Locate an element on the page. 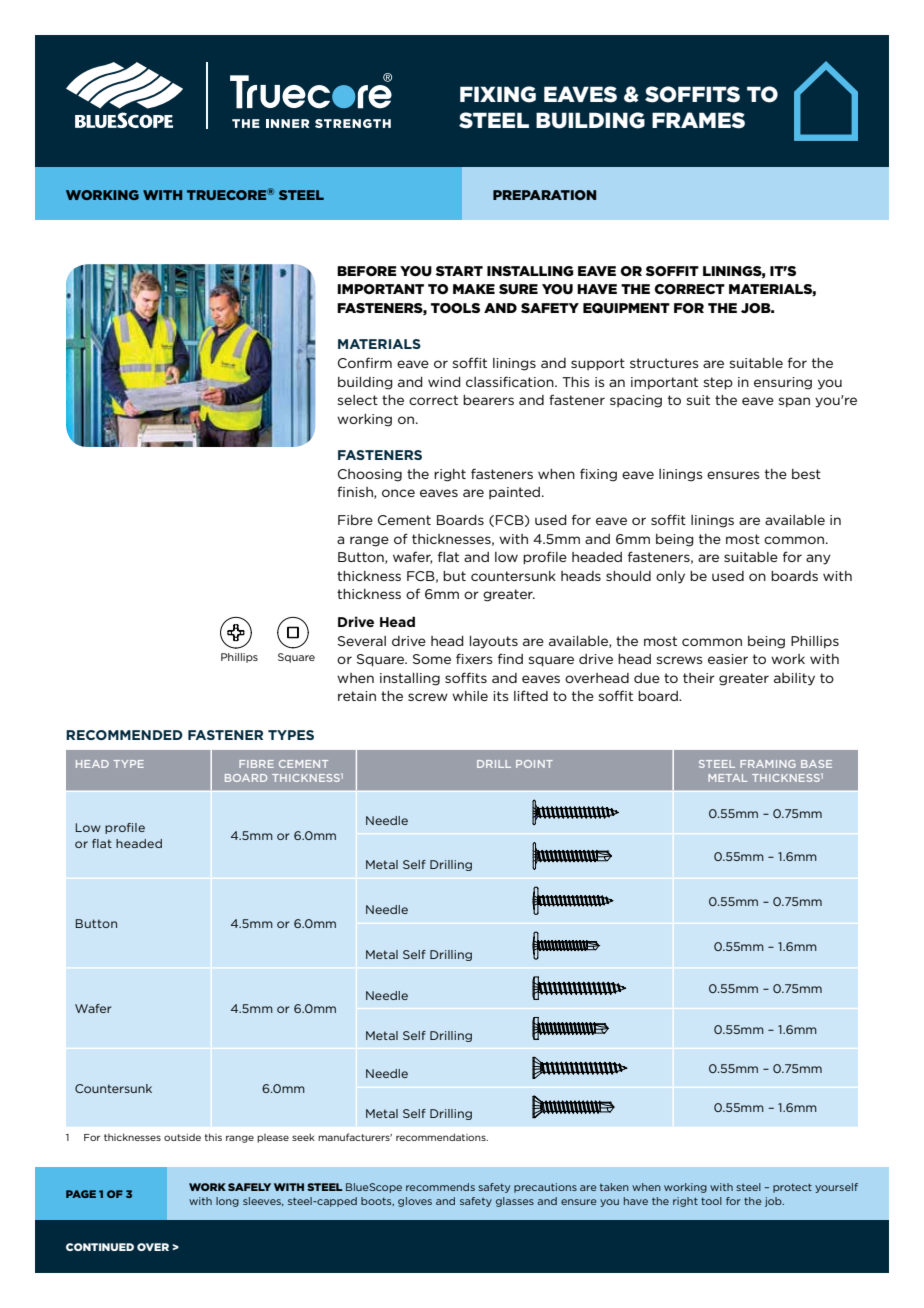 The image size is (924, 1308). FRAMES is located at coordinates (698, 120).
